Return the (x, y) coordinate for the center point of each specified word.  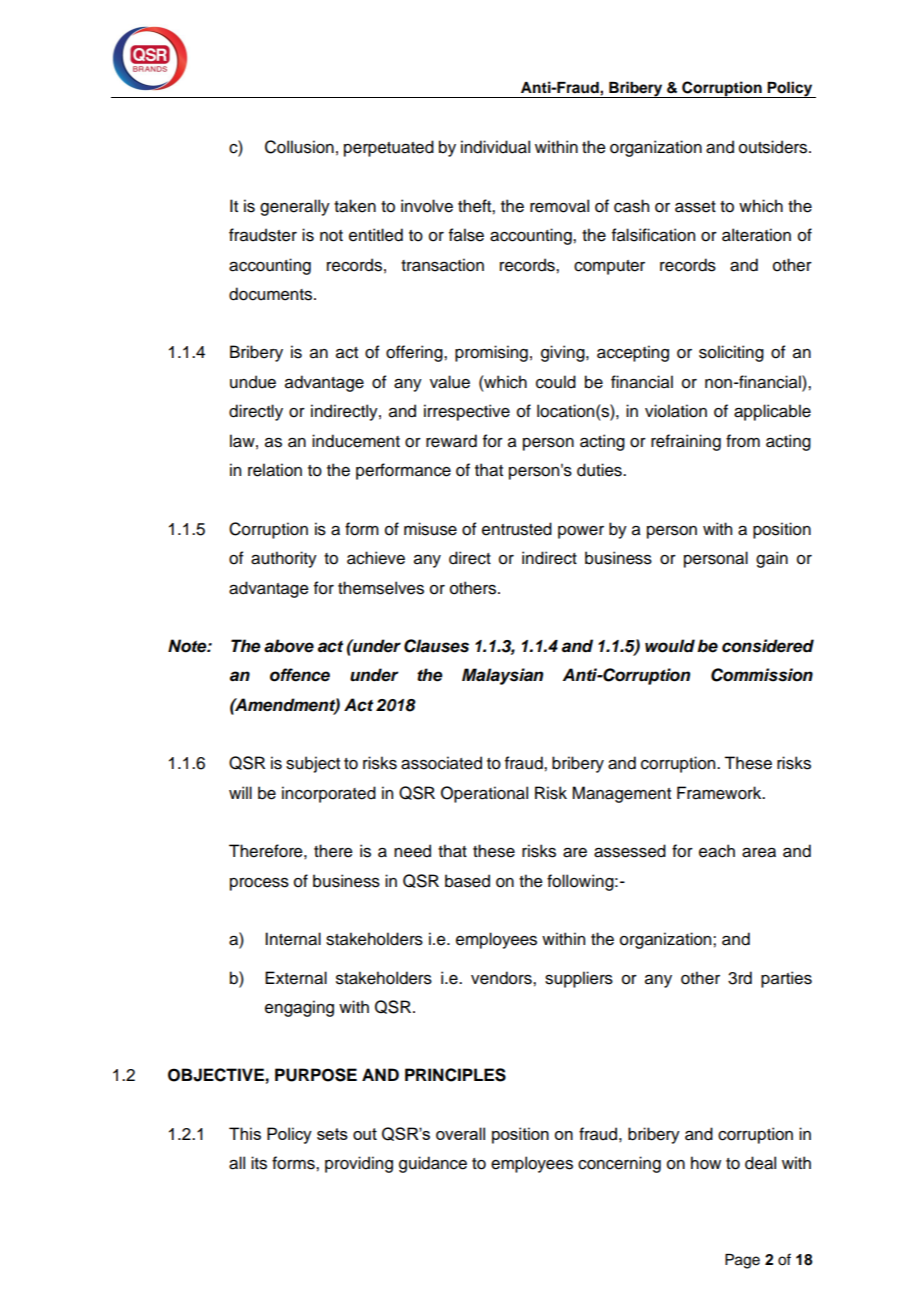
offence (300, 675)
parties (786, 979)
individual (495, 147)
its (259, 1163)
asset (695, 207)
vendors (502, 978)
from (743, 441)
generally (295, 207)
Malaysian (502, 676)
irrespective (467, 412)
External (296, 978)
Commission (762, 675)
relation (275, 470)
